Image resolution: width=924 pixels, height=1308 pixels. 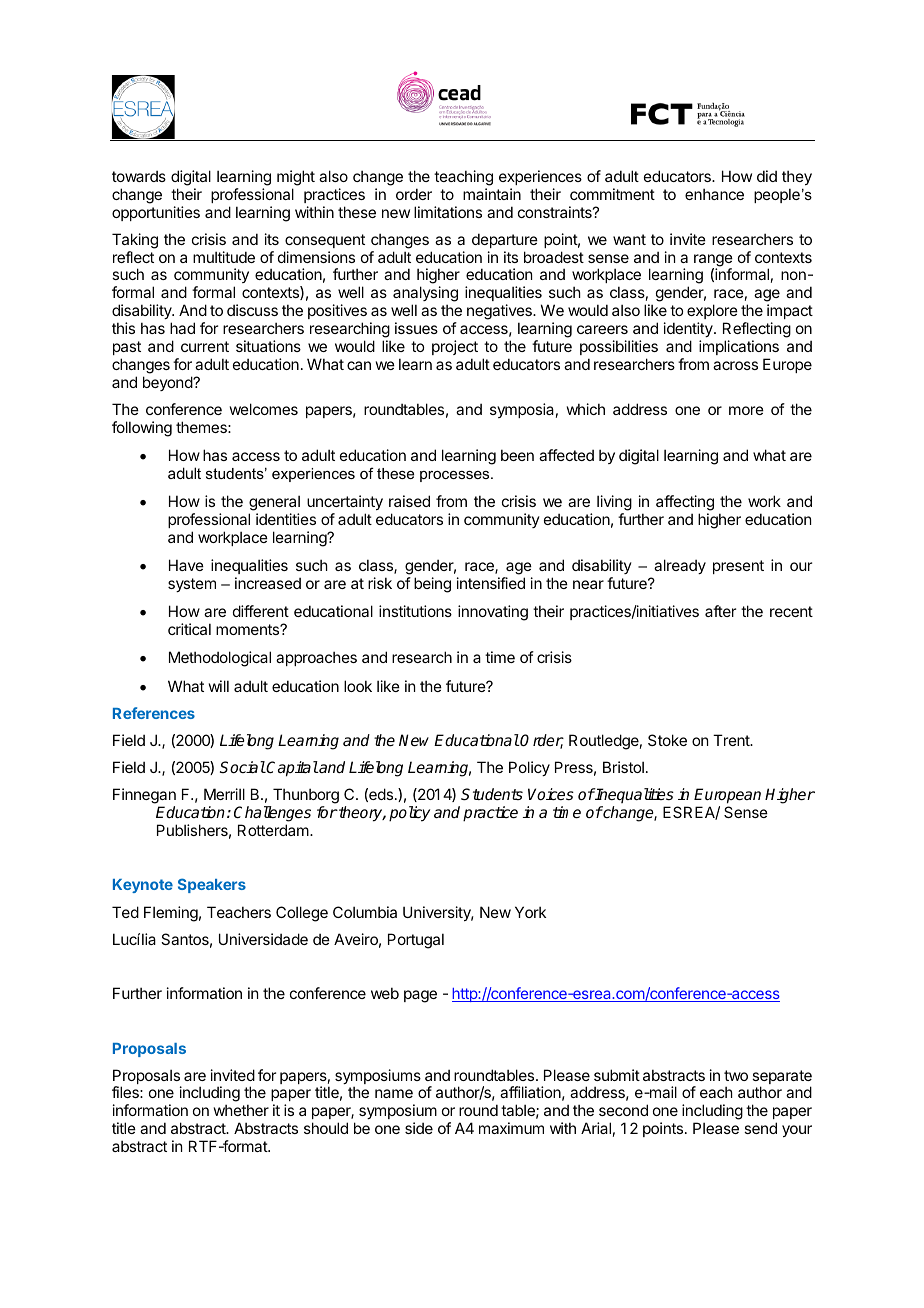 I want to click on limitations, so click(x=448, y=212).
